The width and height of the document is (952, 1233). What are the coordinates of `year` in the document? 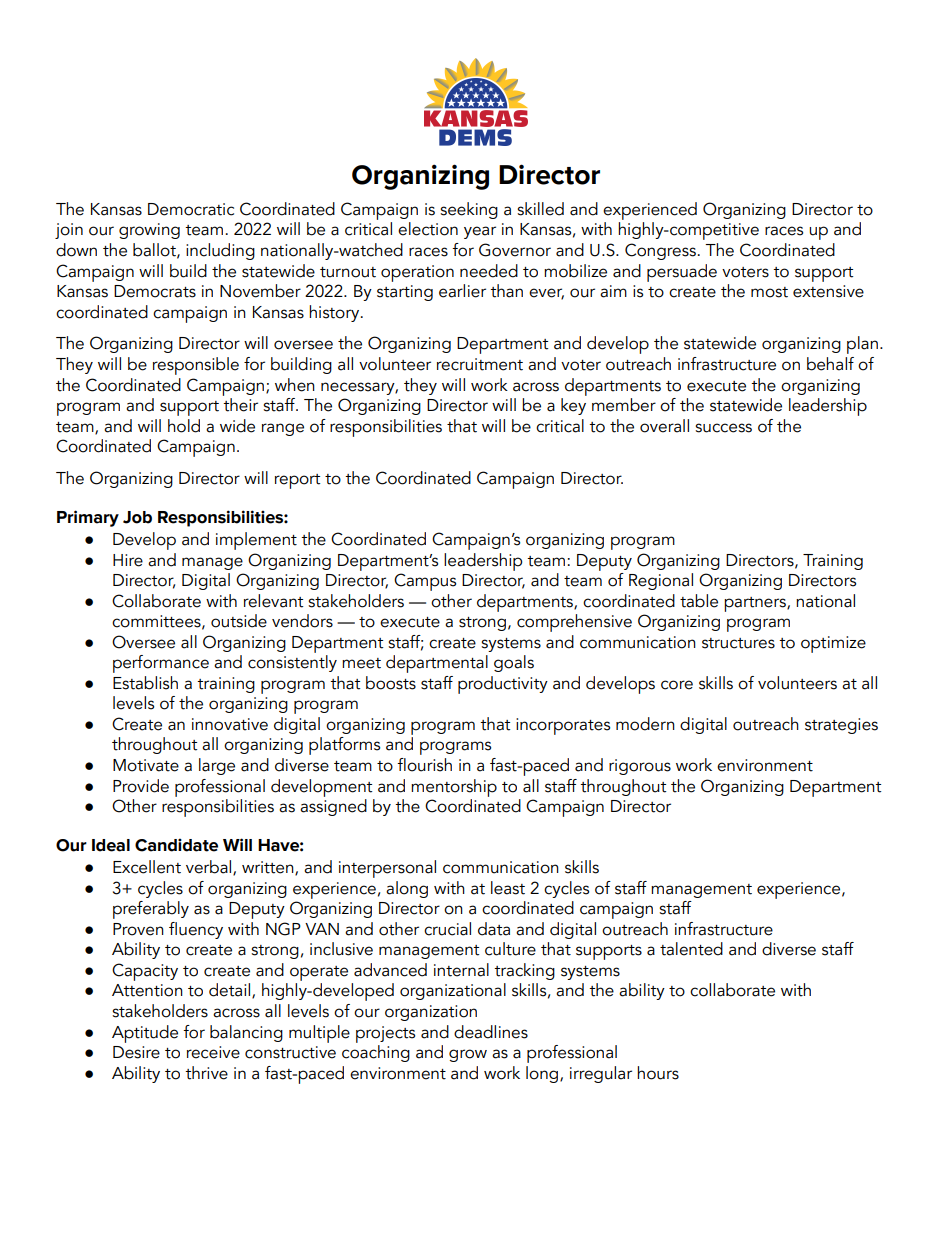 It's located at (480, 232).
